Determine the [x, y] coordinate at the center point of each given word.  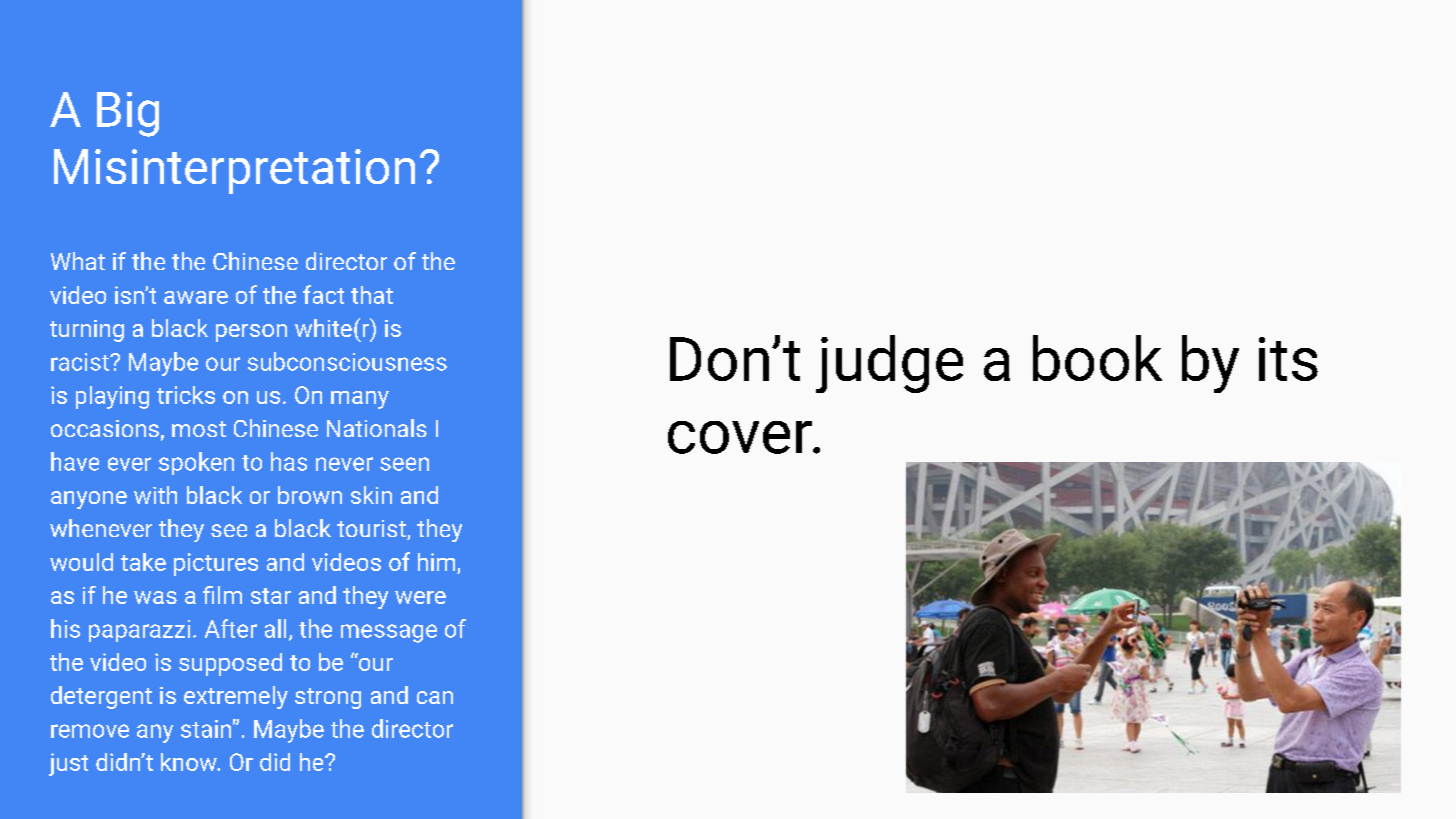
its [1288, 359]
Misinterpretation [234, 171]
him [436, 562]
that [372, 295]
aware [196, 297]
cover [741, 437]
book [1097, 358]
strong [328, 698]
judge [889, 364]
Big [128, 114]
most [199, 429]
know [190, 762]
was [155, 597]
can [435, 697]
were [420, 597]
